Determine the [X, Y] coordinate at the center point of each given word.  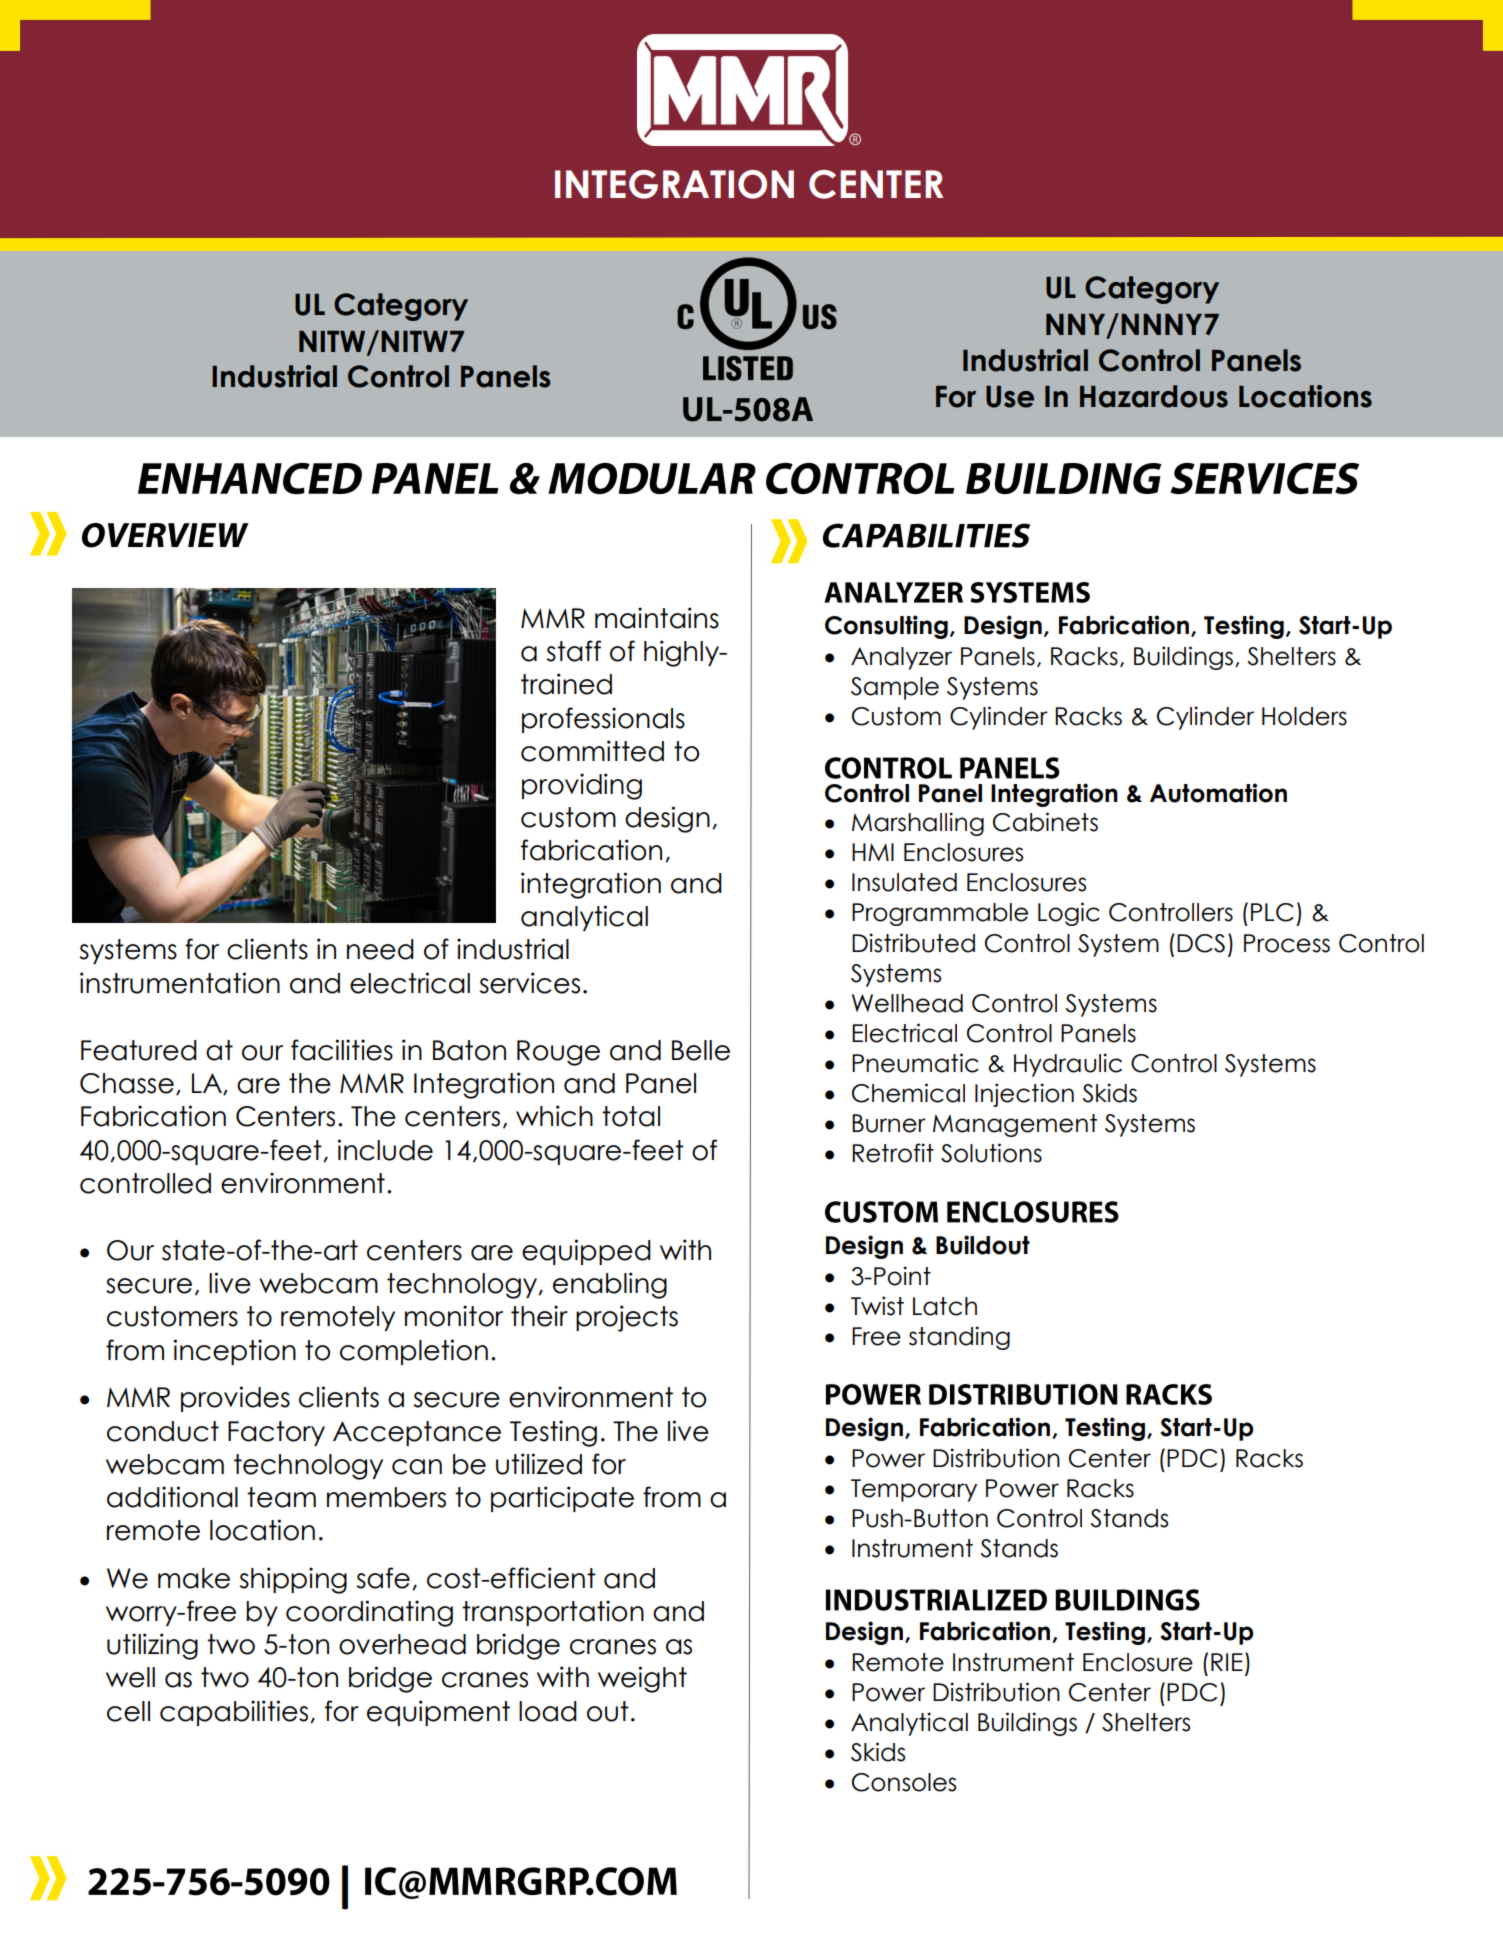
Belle [701, 1050]
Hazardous [1154, 396]
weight [642, 1679]
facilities [342, 1050]
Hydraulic [1068, 1065]
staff [574, 651]
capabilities [234, 1713]
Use [1010, 397]
